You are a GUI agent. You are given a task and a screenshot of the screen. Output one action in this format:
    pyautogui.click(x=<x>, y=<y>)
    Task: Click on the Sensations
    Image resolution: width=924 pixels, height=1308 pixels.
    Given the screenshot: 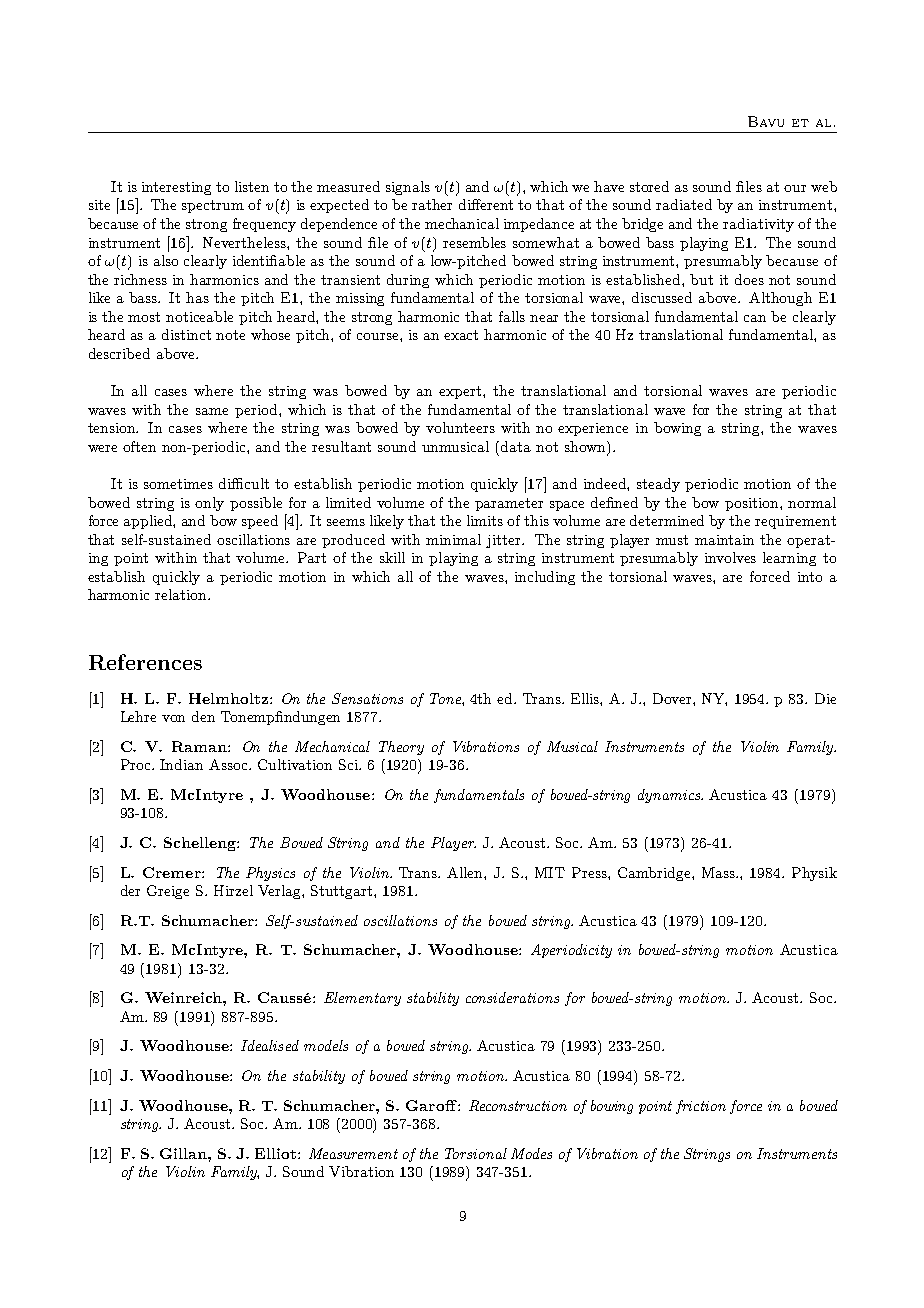 What is the action you would take?
    pyautogui.click(x=367, y=698)
